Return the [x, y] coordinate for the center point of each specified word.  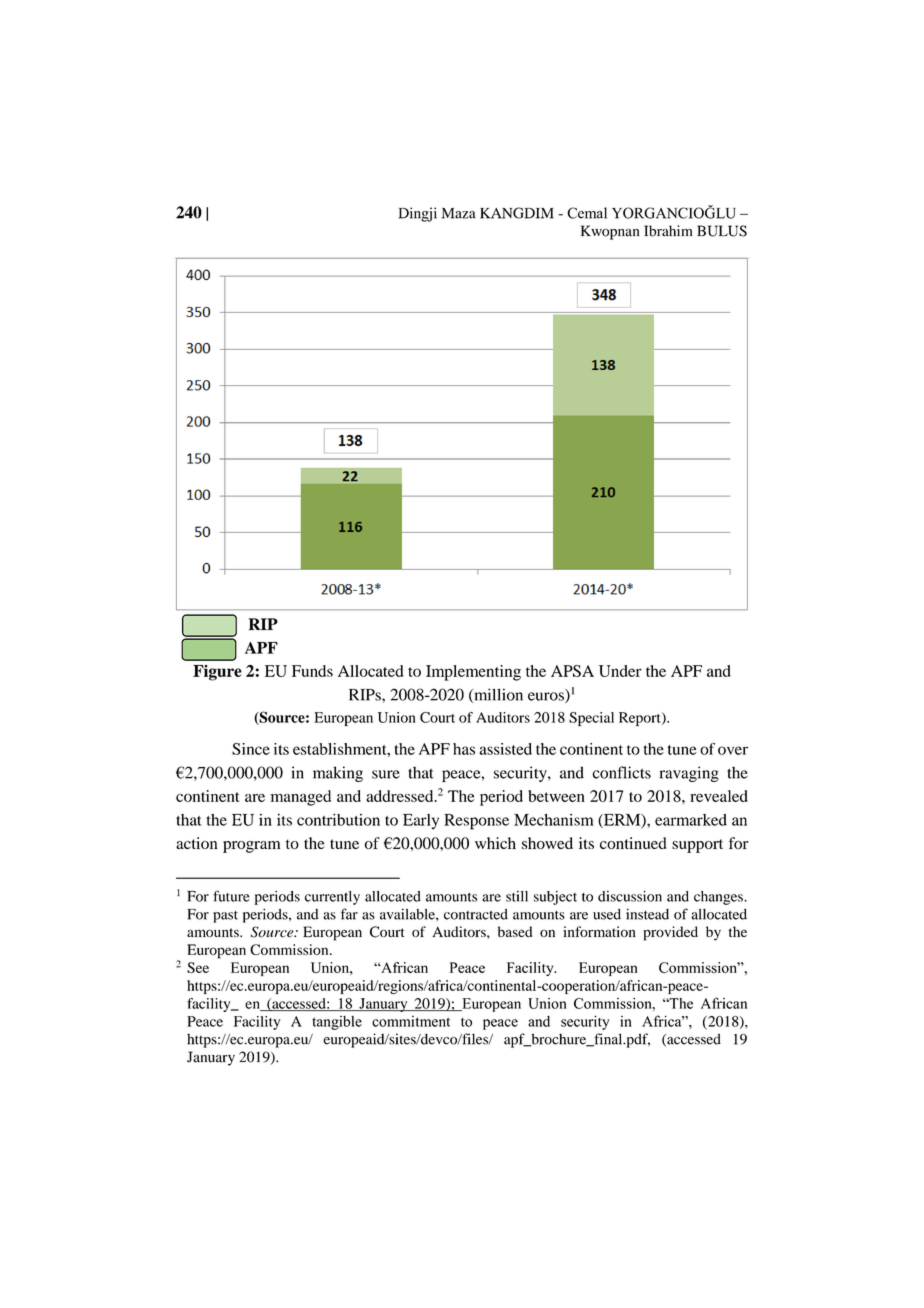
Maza [459, 213]
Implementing [473, 673]
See [198, 967]
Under [620, 671]
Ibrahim [668, 231]
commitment [411, 1021]
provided [671, 933]
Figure [217, 673]
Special [591, 719]
